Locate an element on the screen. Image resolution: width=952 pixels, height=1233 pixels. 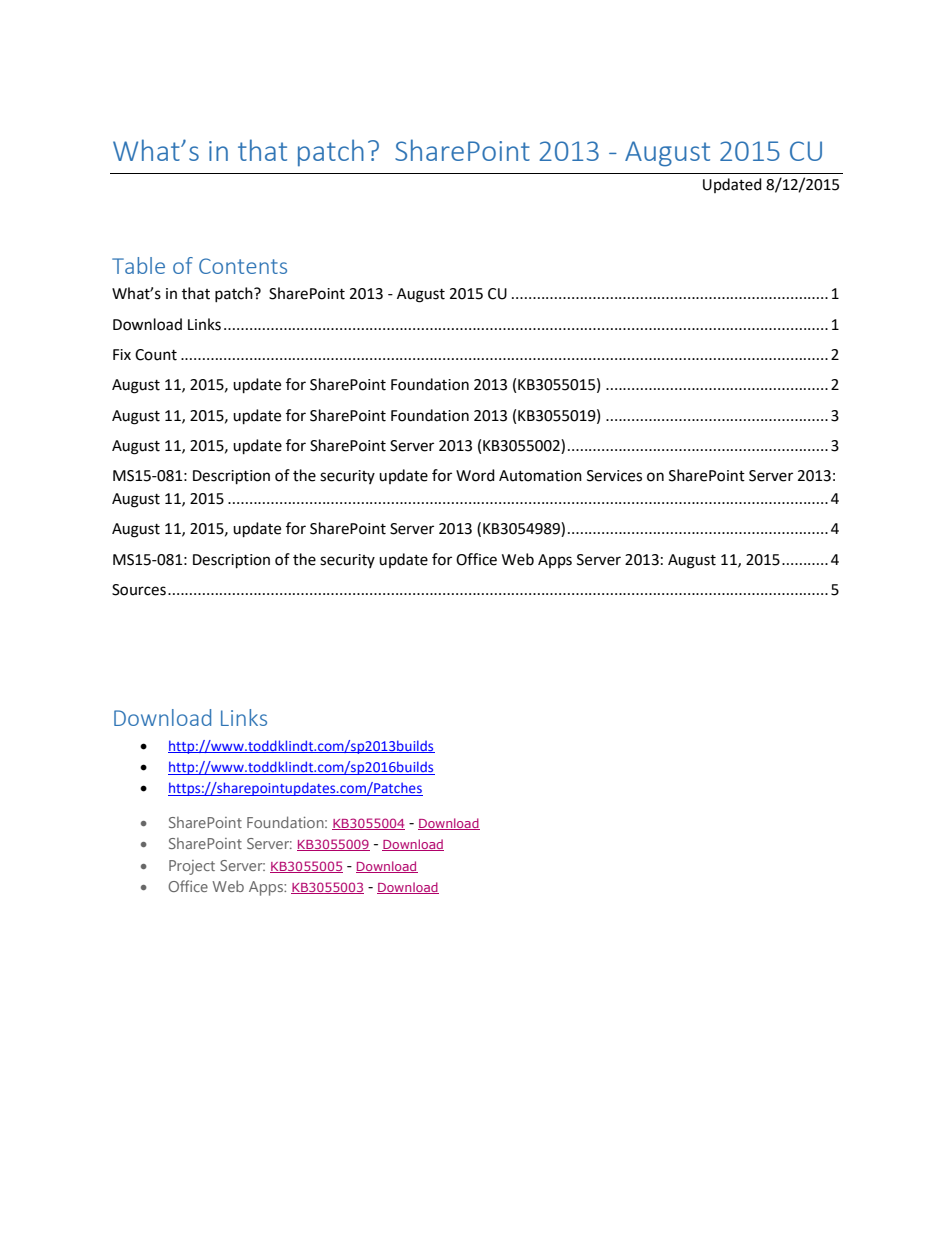
Automation is located at coordinates (540, 476).
